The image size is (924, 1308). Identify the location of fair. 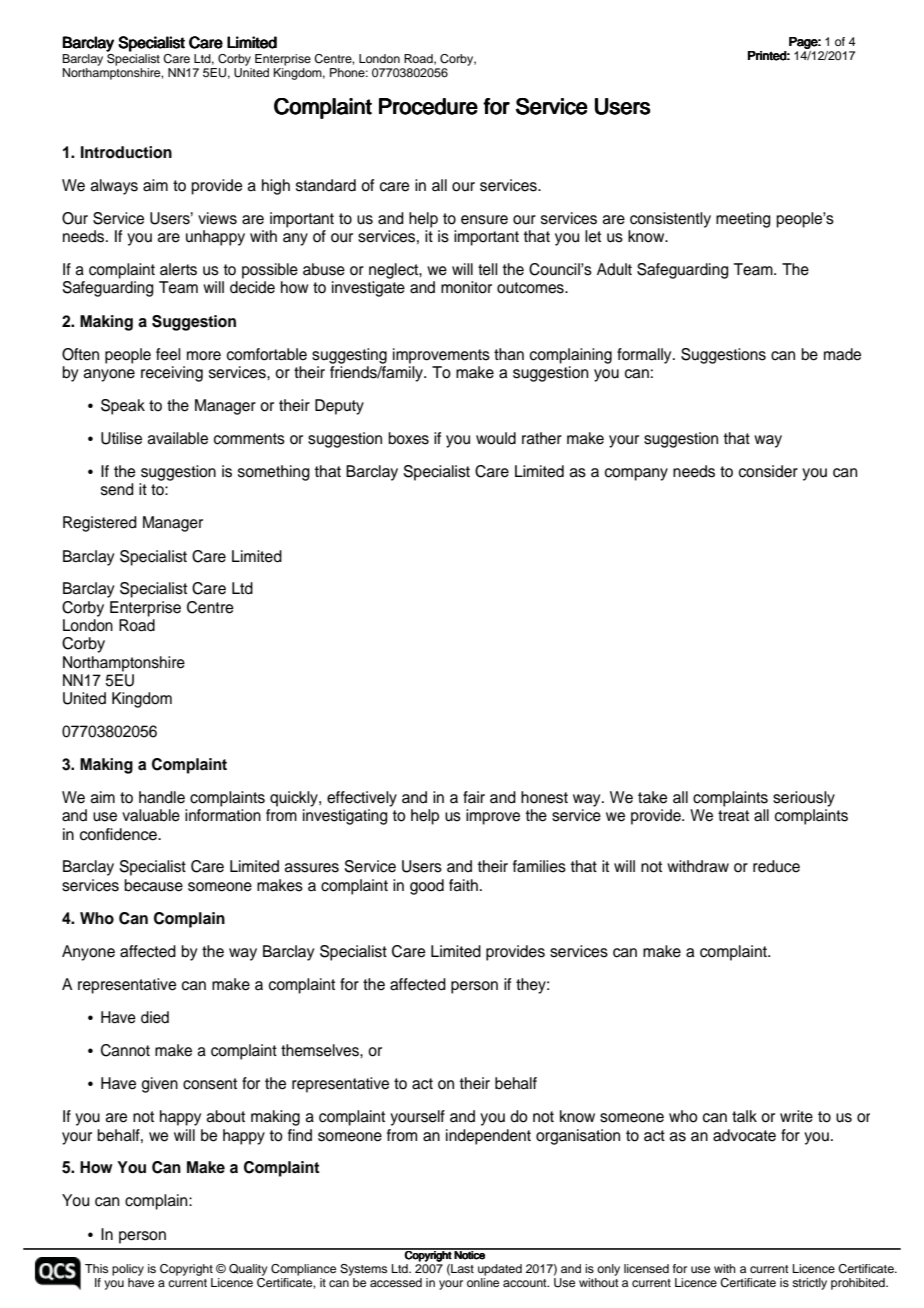
(474, 797).
